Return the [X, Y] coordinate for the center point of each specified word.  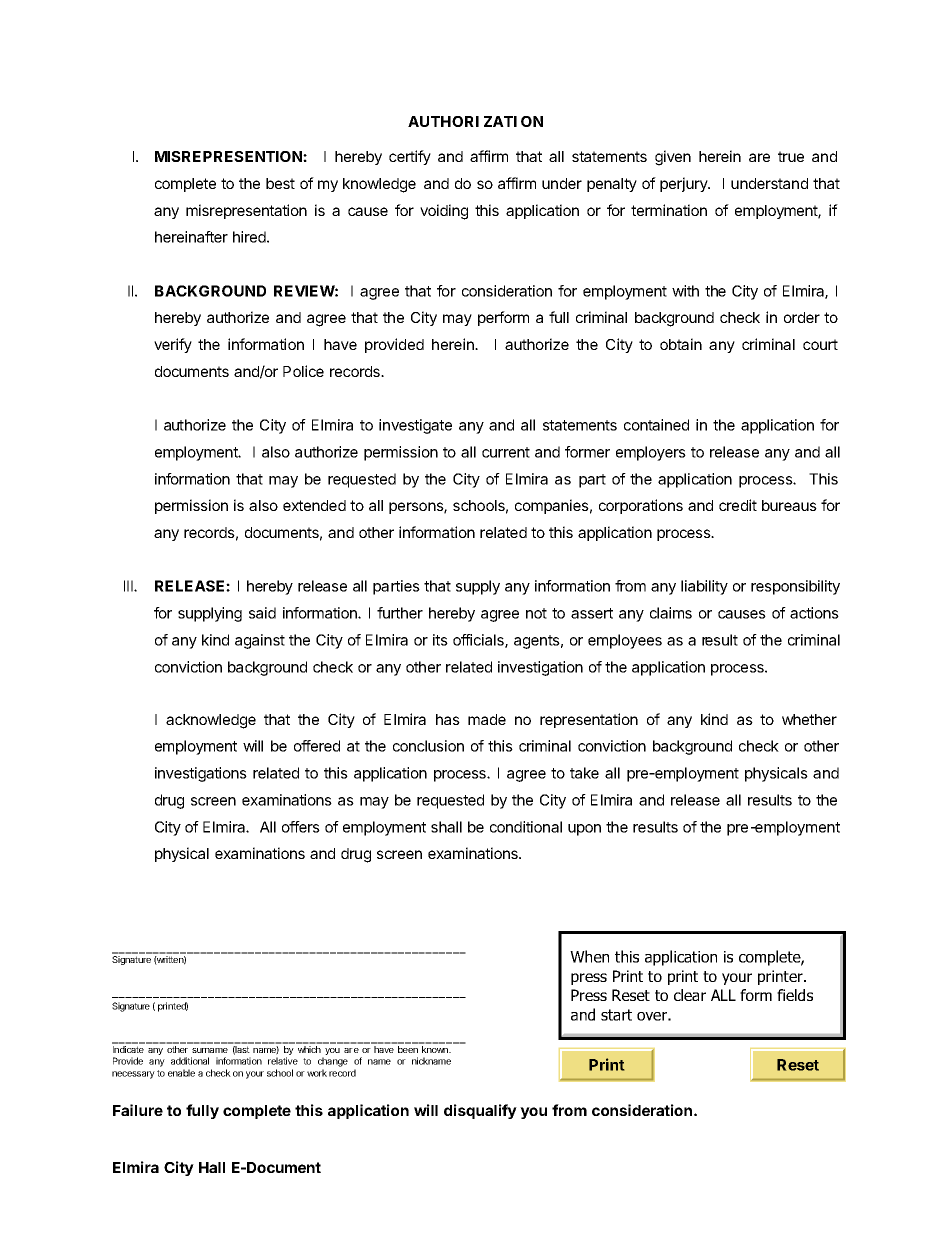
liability [704, 587]
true [791, 156]
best [280, 183]
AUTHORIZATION [475, 121]
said [262, 613]
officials [479, 641]
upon [584, 830]
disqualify [480, 1111]
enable [181, 1073]
